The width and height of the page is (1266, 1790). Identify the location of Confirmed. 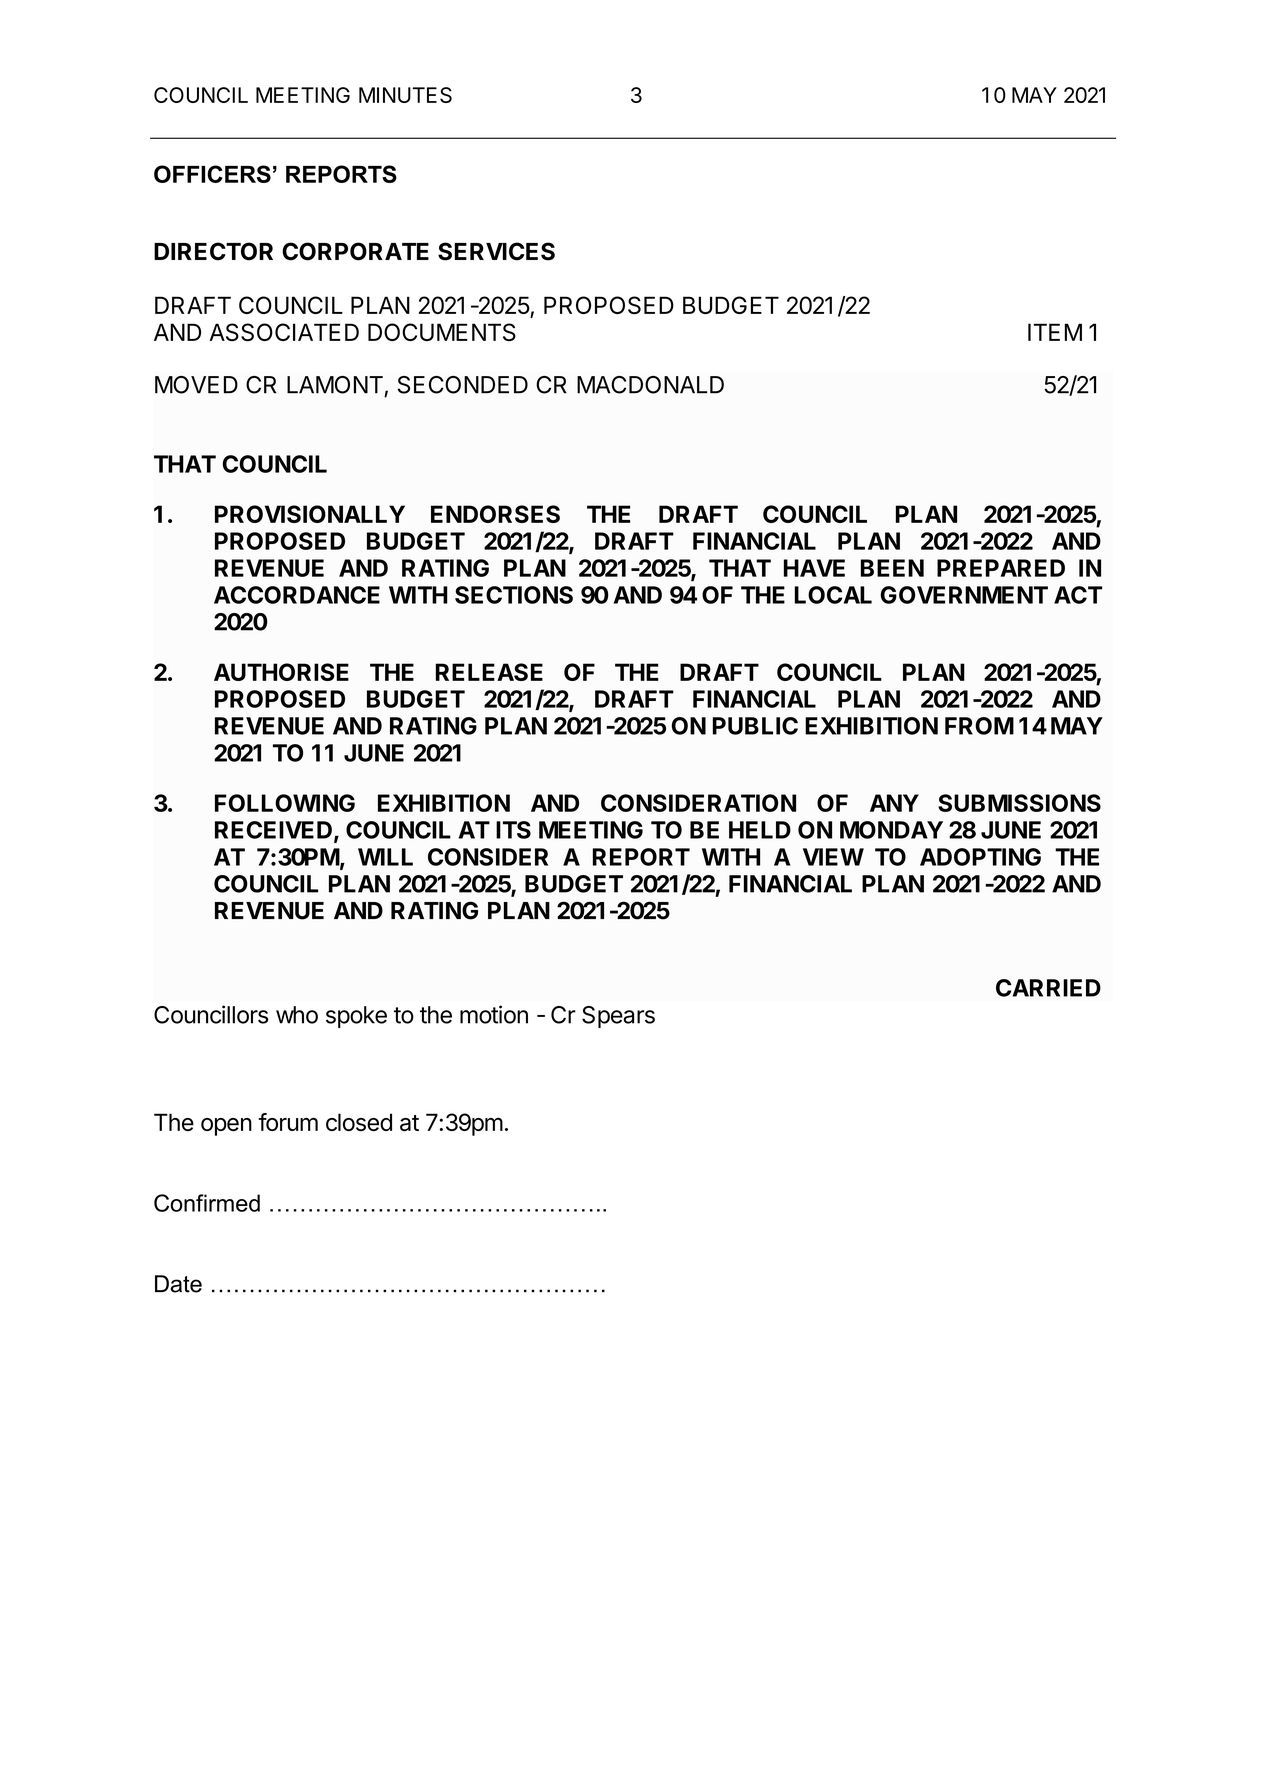
(207, 1203).
